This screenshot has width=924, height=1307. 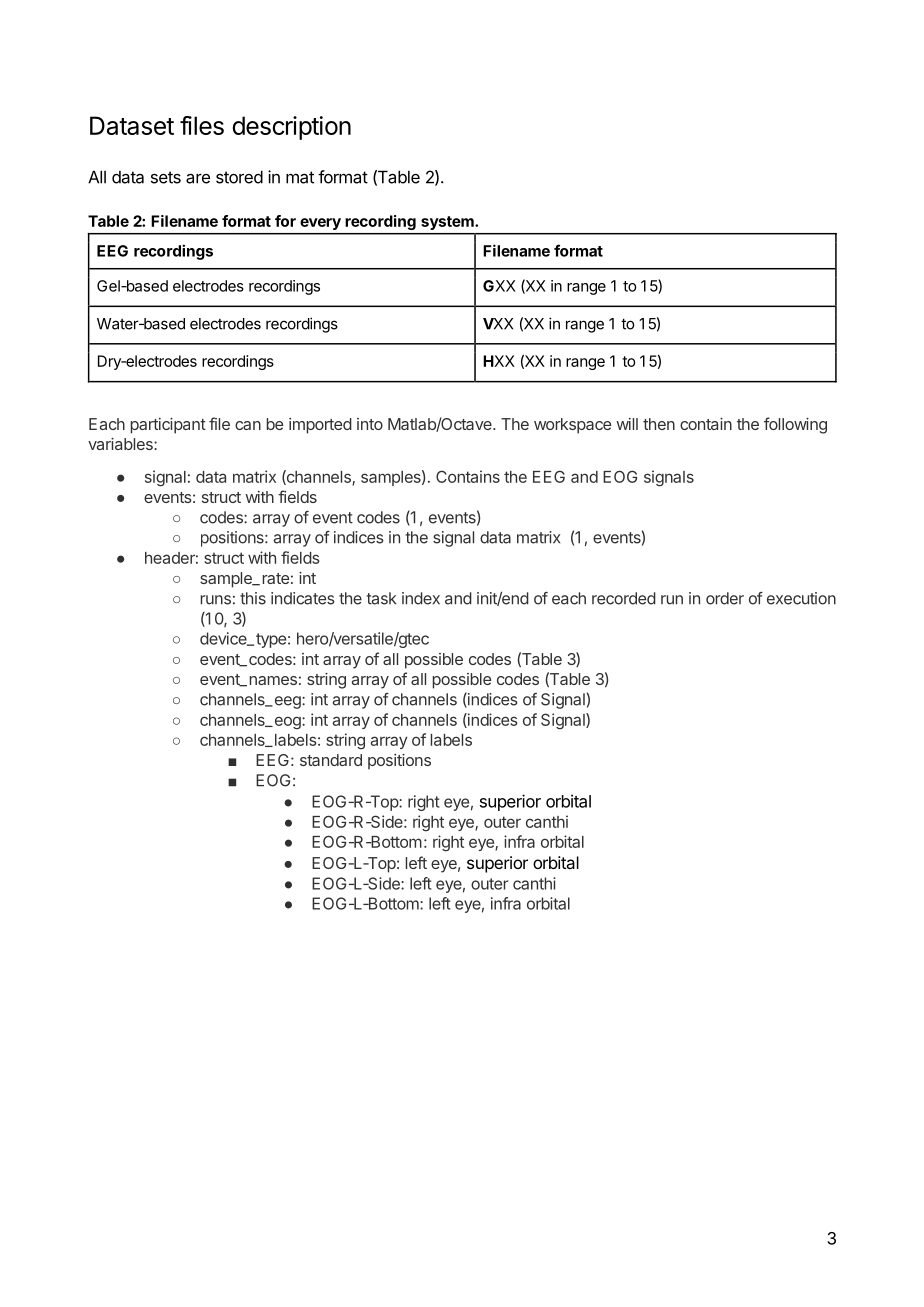 I want to click on stored, so click(x=239, y=177).
